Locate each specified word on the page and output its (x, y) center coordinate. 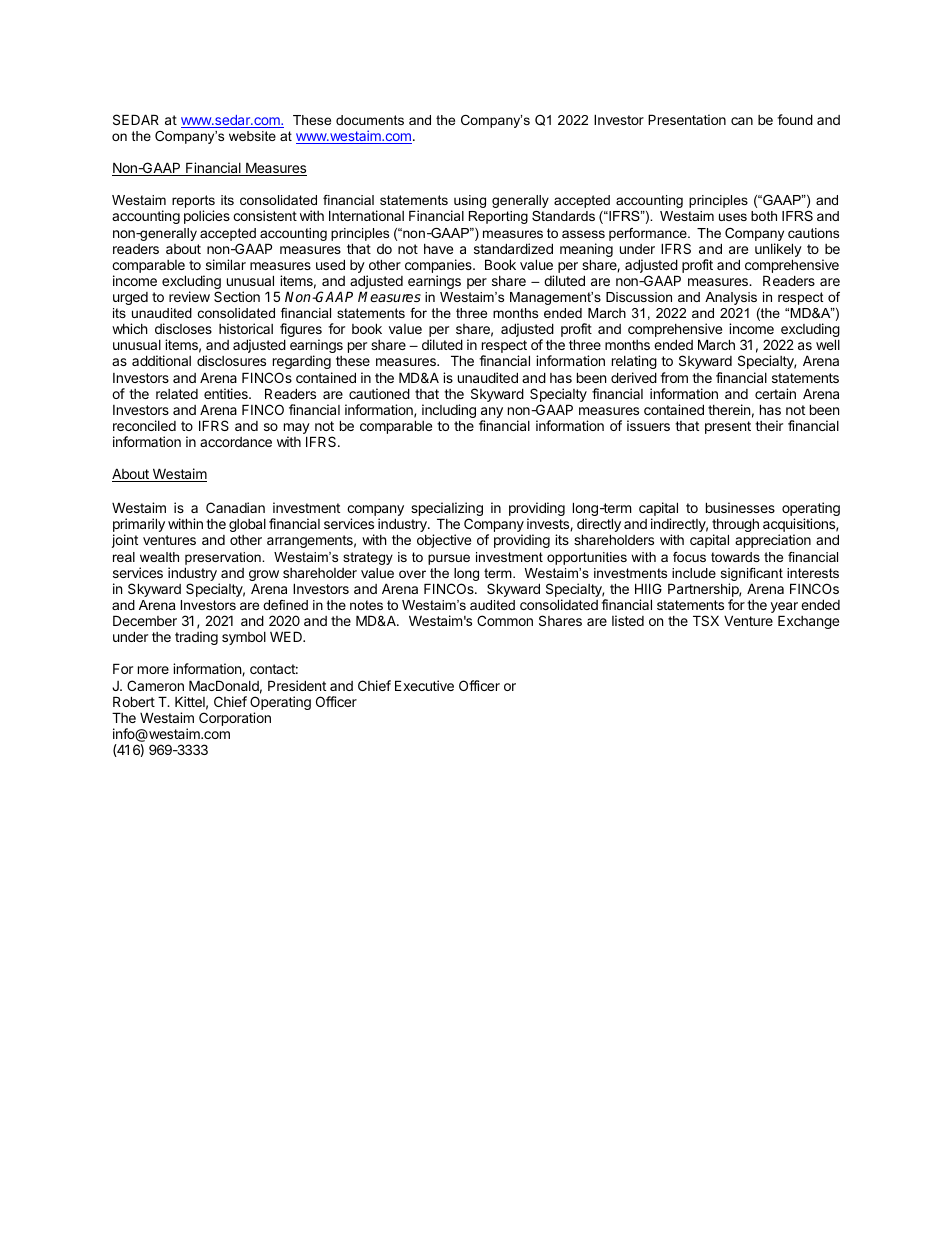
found (795, 119)
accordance (236, 442)
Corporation (235, 719)
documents (370, 120)
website (252, 136)
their (769, 425)
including (449, 411)
